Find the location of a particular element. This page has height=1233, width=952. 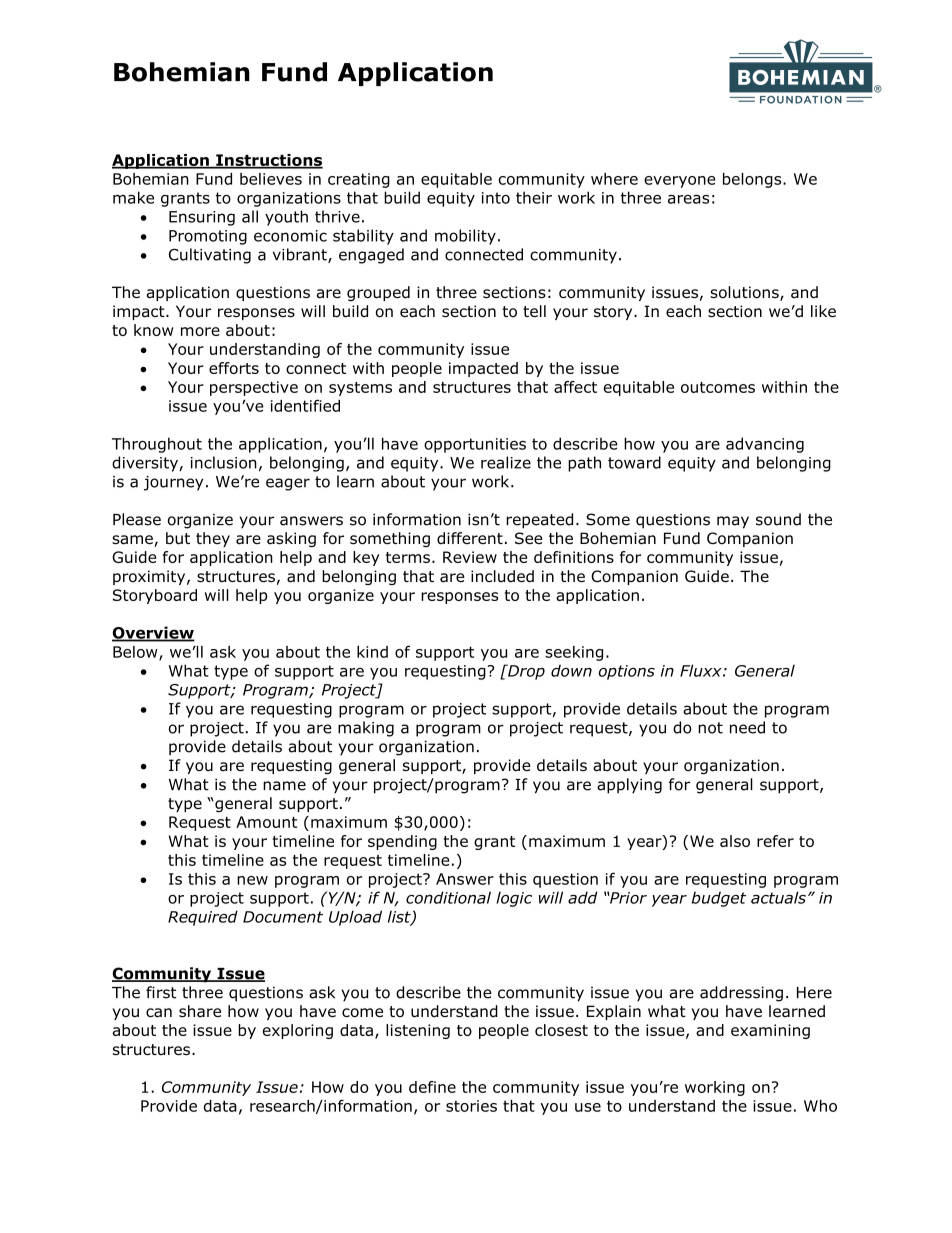

share is located at coordinates (200, 1011).
